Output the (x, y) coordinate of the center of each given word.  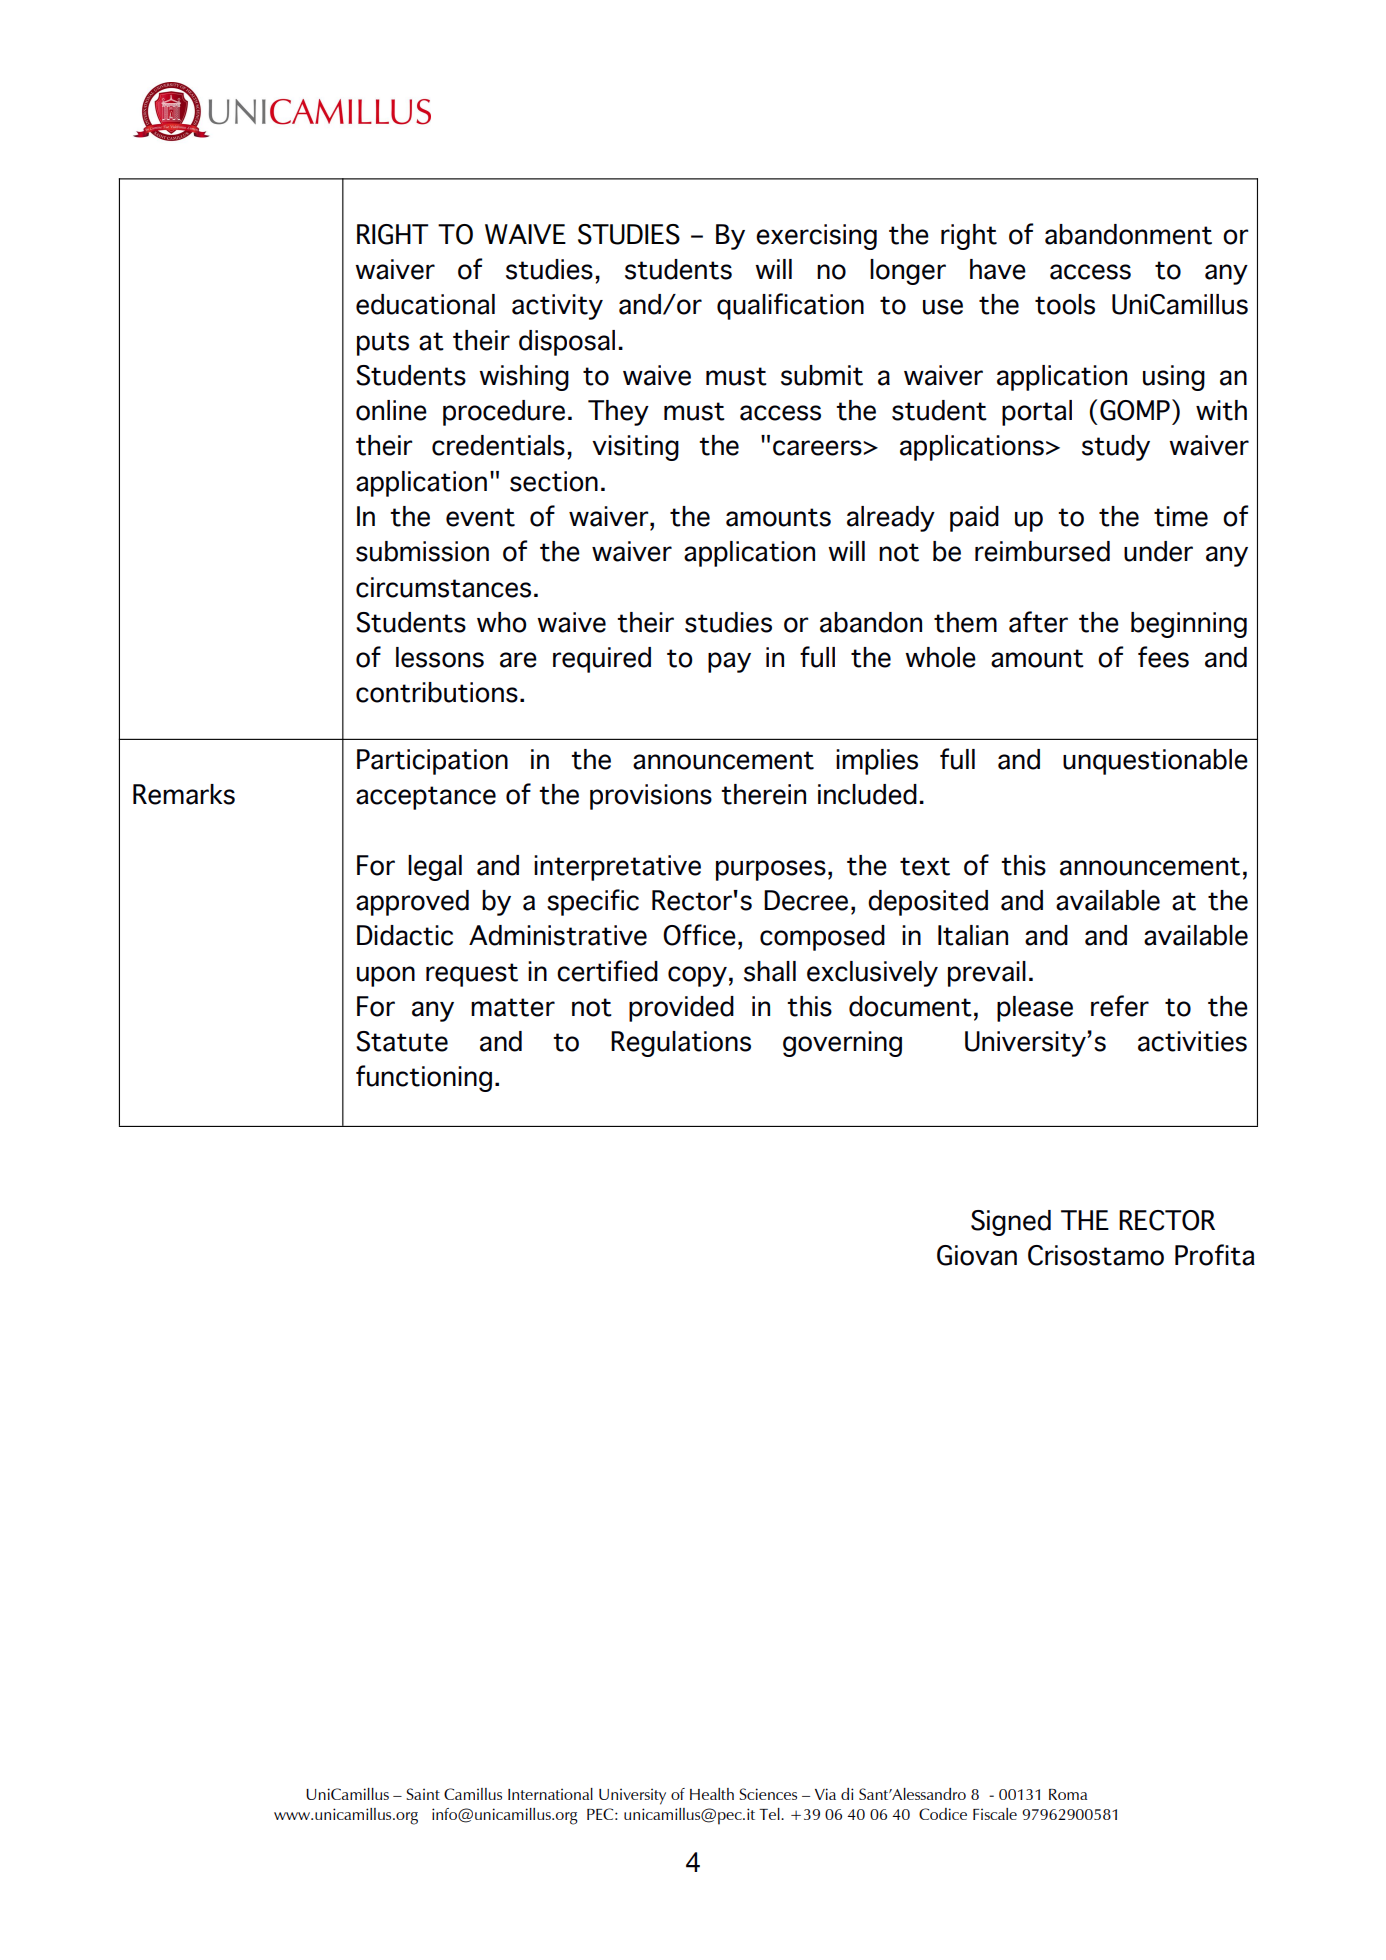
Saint (423, 1794)
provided (681, 1009)
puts (383, 344)
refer (1120, 1006)
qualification (790, 306)
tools (1065, 304)
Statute (402, 1041)
